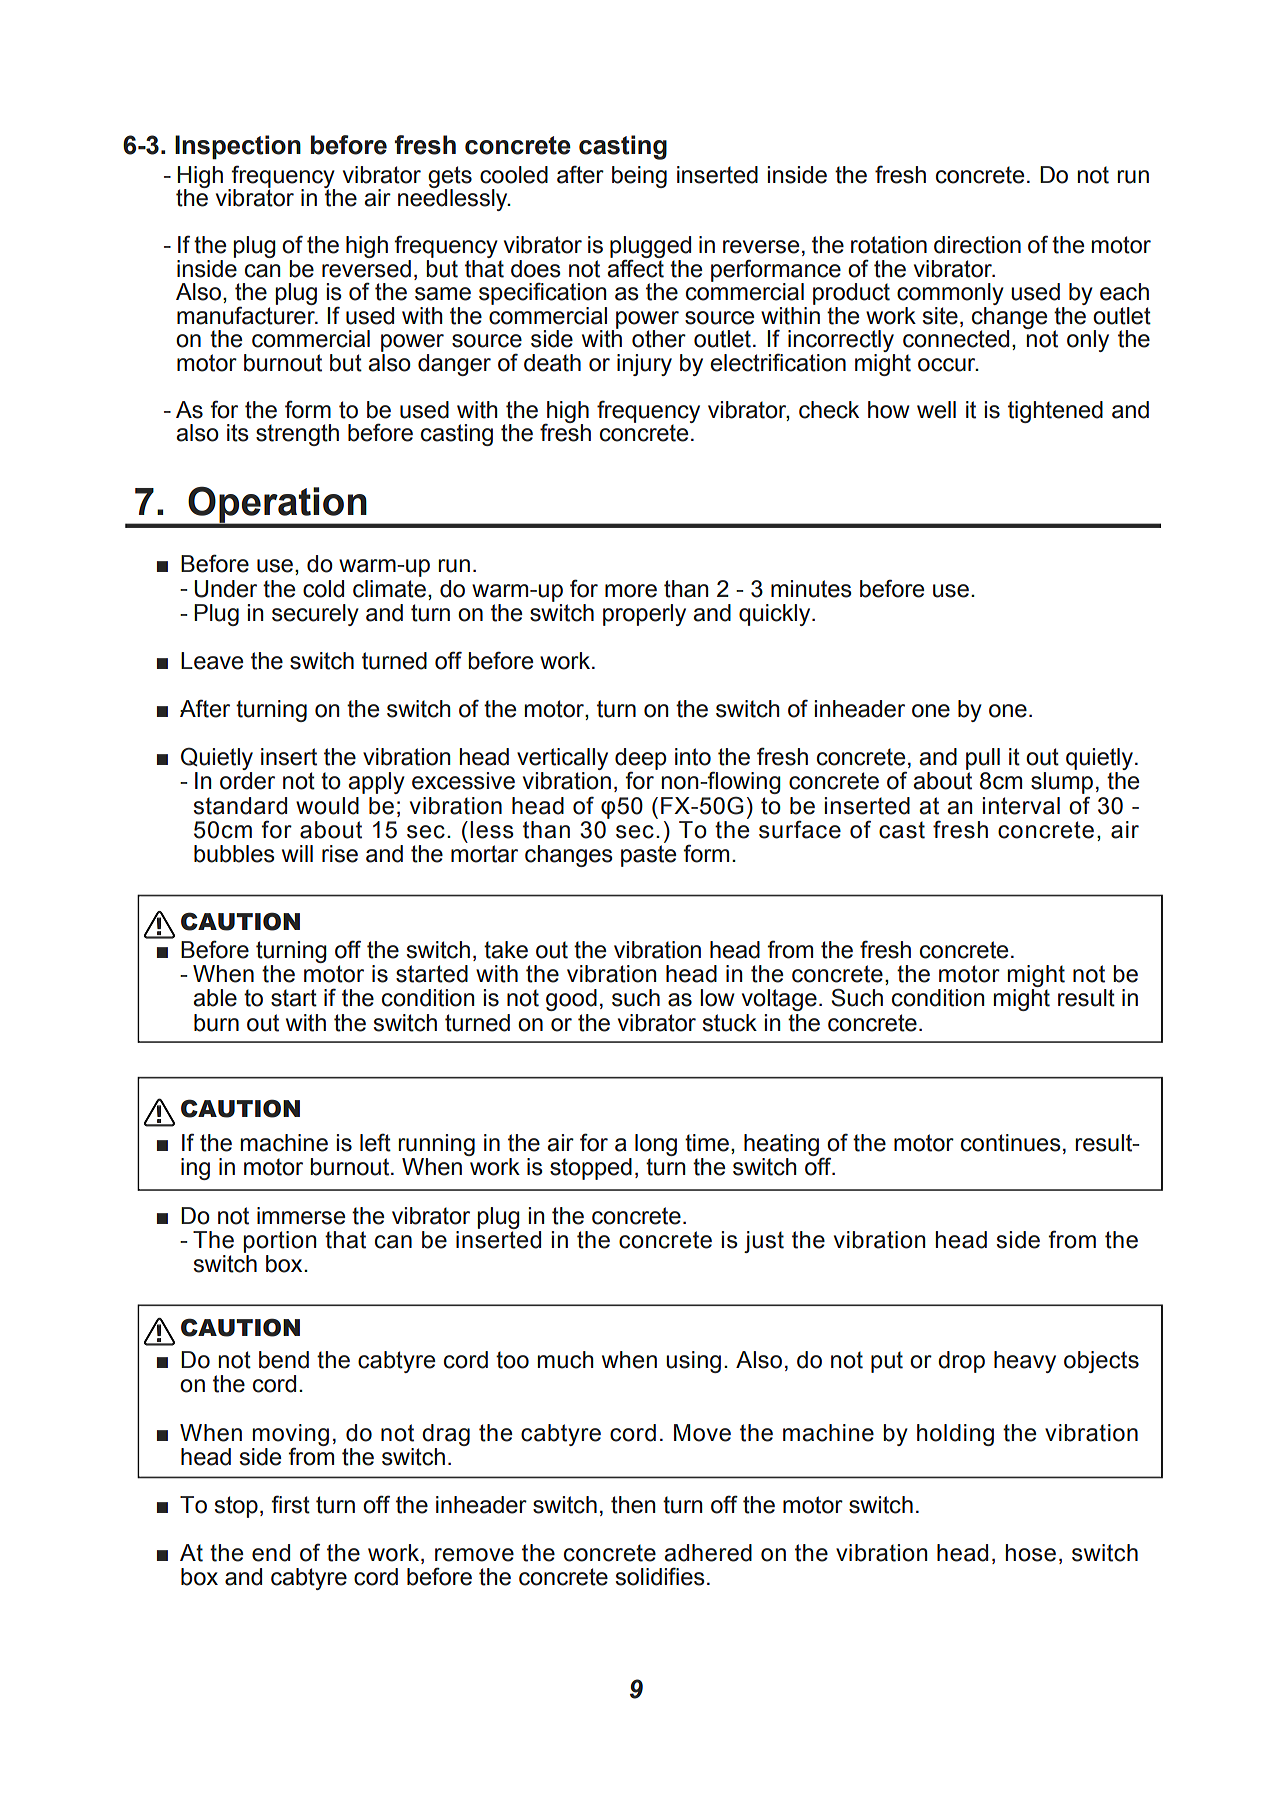 This screenshot has height=1797, width=1271. What do you see at coordinates (290, 1504) in the screenshot?
I see `first` at bounding box center [290, 1504].
